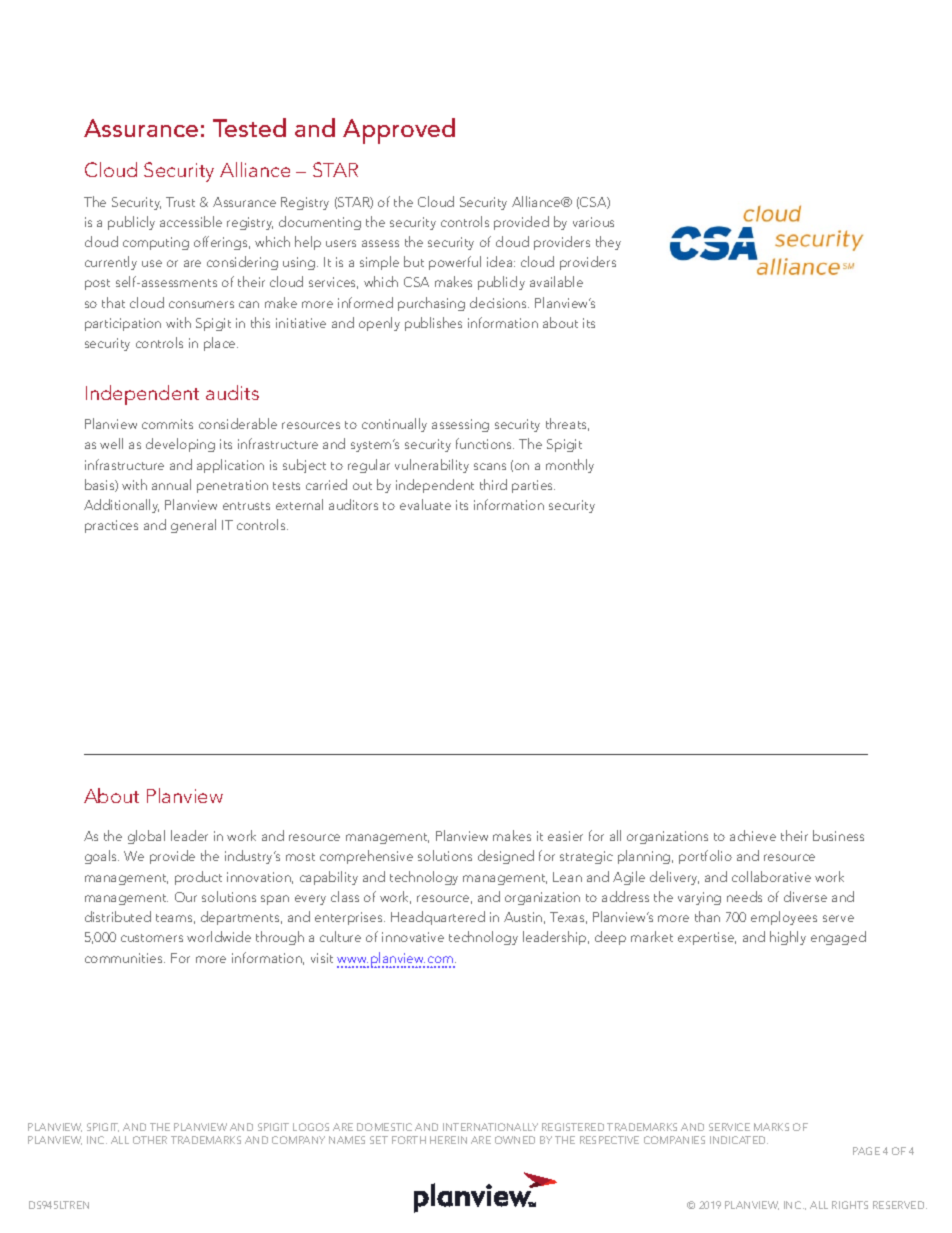 Image resolution: width=952 pixels, height=1233 pixels. What do you see at coordinates (784, 918) in the image?
I see `employees` at bounding box center [784, 918].
